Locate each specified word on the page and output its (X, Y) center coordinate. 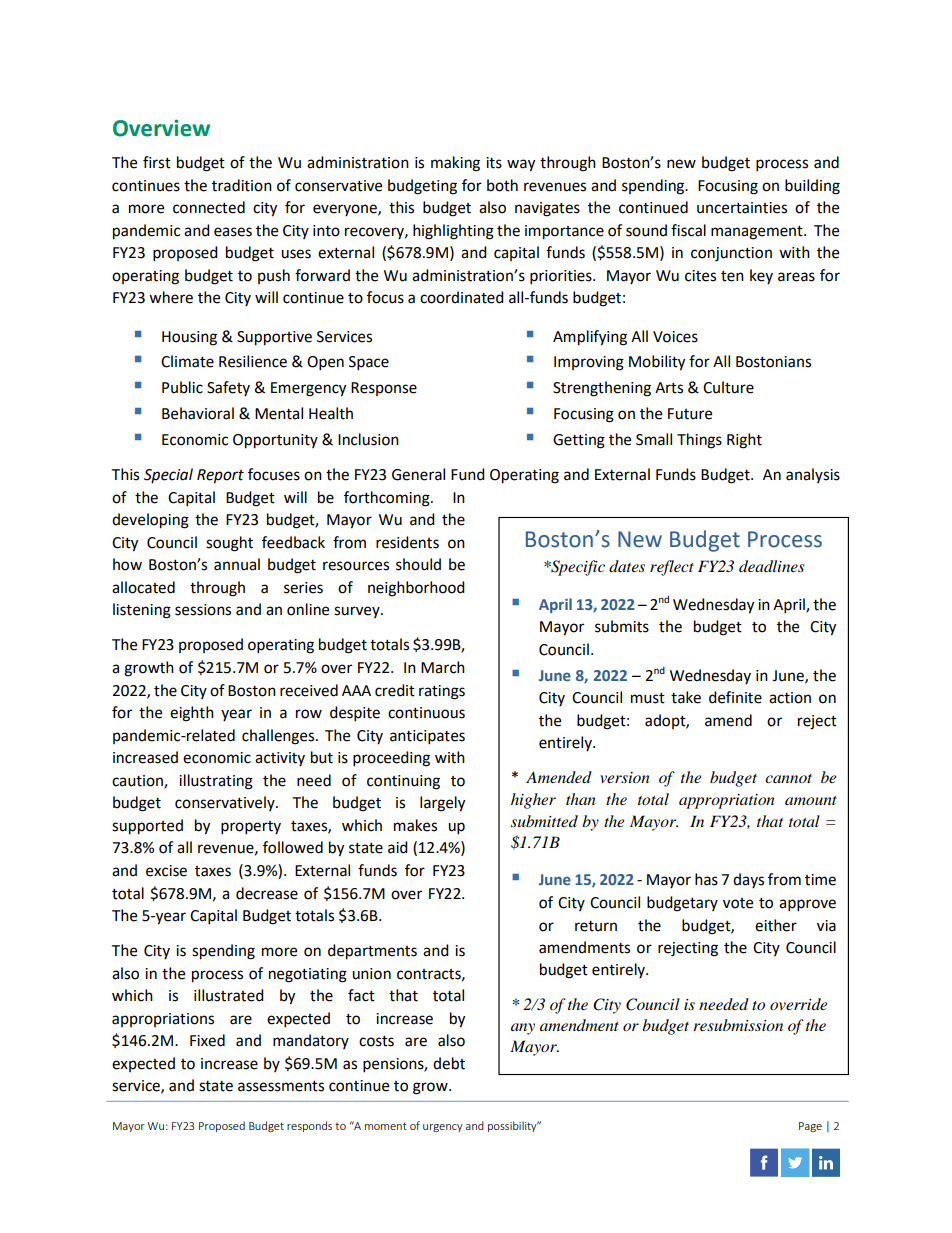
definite (735, 697)
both (502, 185)
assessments (281, 1086)
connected (209, 207)
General (418, 474)
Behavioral (198, 413)
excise (166, 871)
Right (744, 441)
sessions (203, 610)
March (443, 667)
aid (398, 847)
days (748, 880)
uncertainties (742, 208)
